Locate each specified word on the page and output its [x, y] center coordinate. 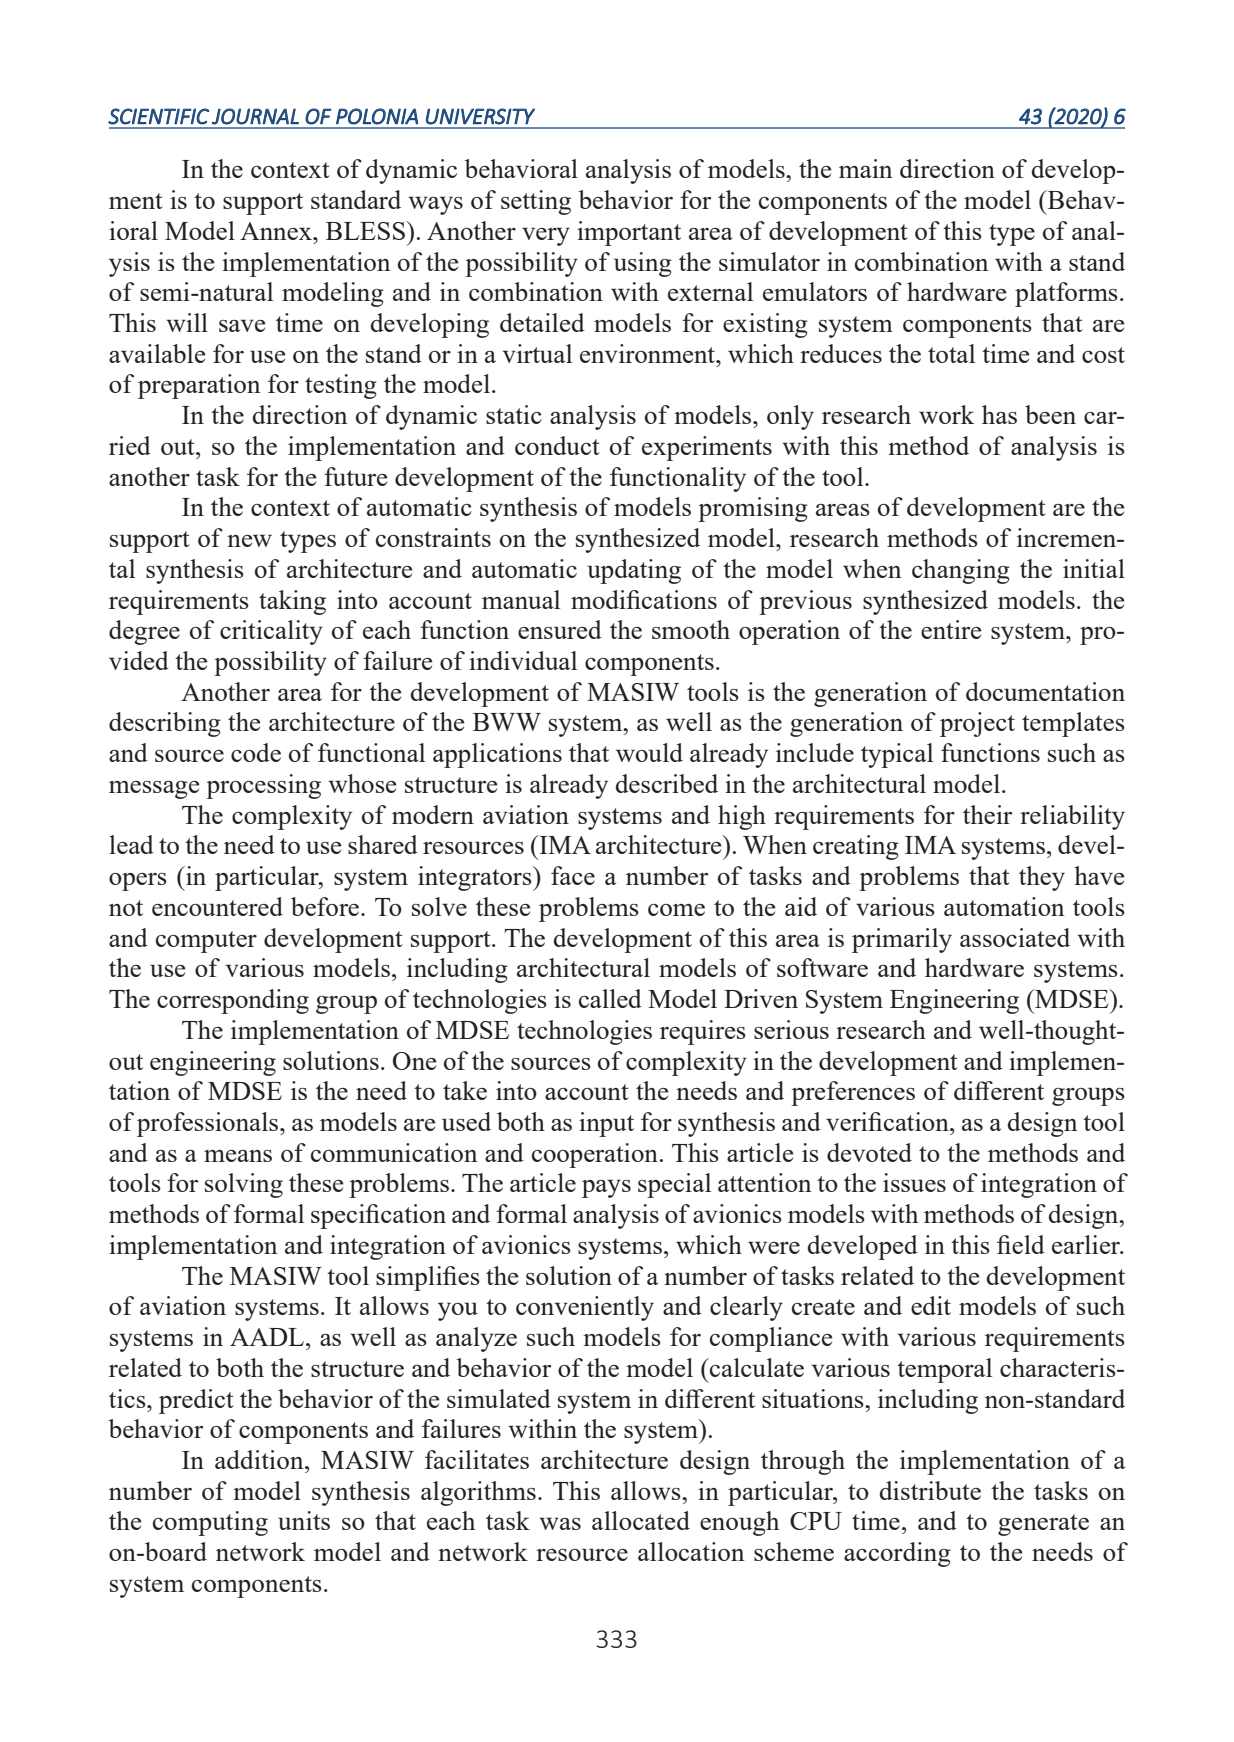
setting [536, 202]
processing [263, 786]
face [573, 875]
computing [210, 1523]
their [987, 814]
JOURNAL [255, 116]
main [865, 168]
